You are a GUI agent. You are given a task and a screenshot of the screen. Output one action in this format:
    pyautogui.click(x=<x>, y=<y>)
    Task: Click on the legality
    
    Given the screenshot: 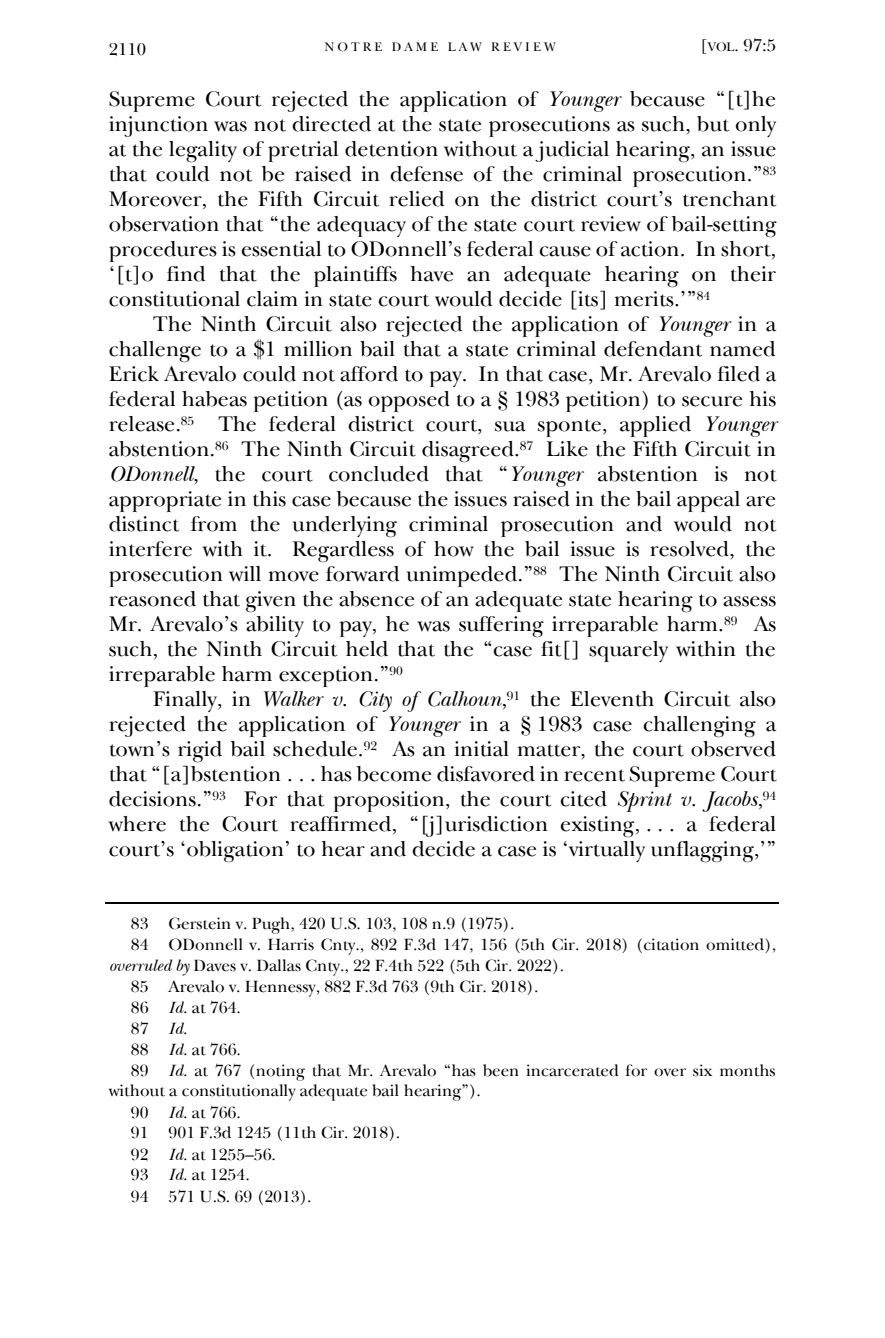 What is the action you would take?
    pyautogui.click(x=203, y=152)
